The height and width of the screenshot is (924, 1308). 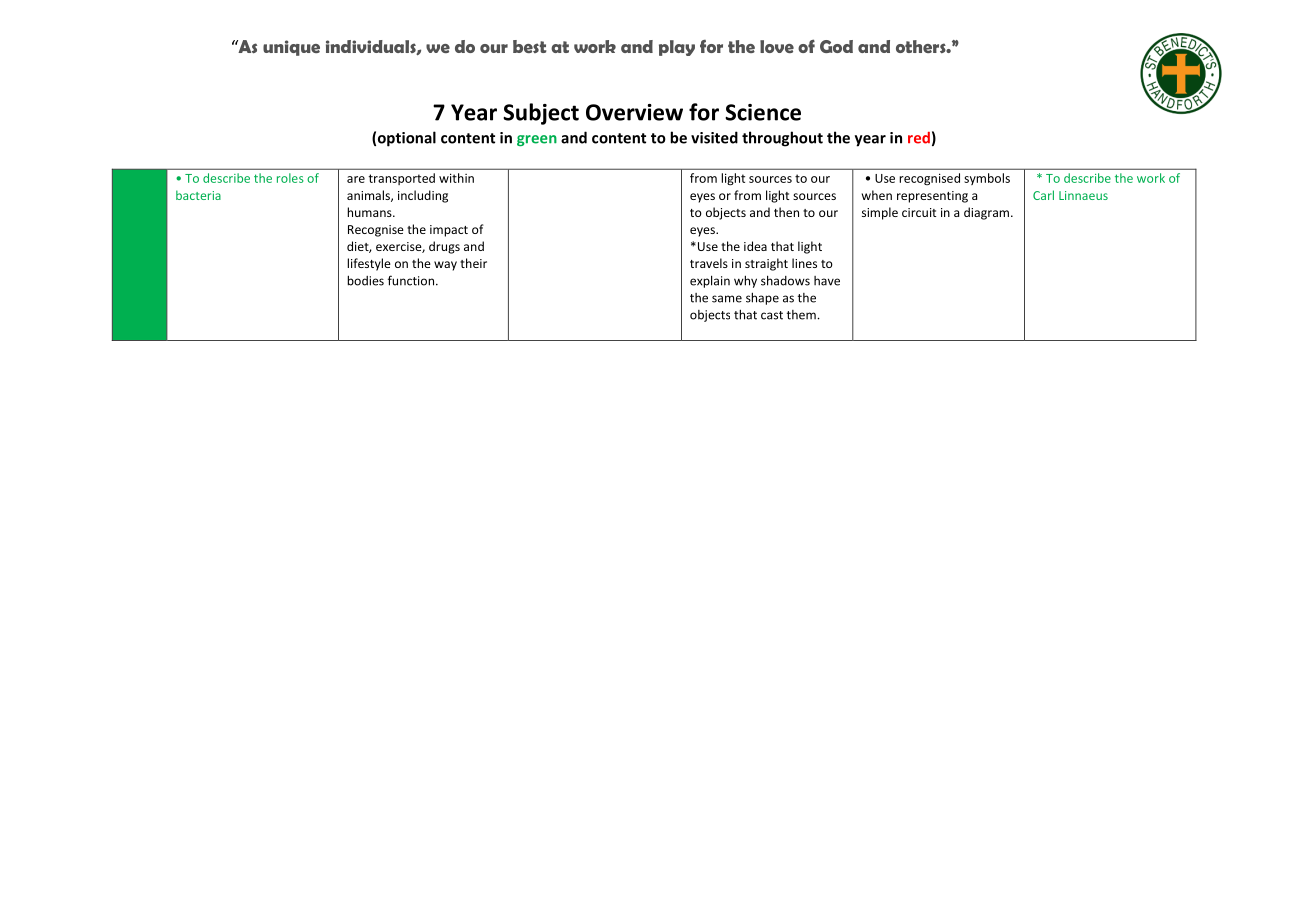 I want to click on God, so click(x=836, y=46).
